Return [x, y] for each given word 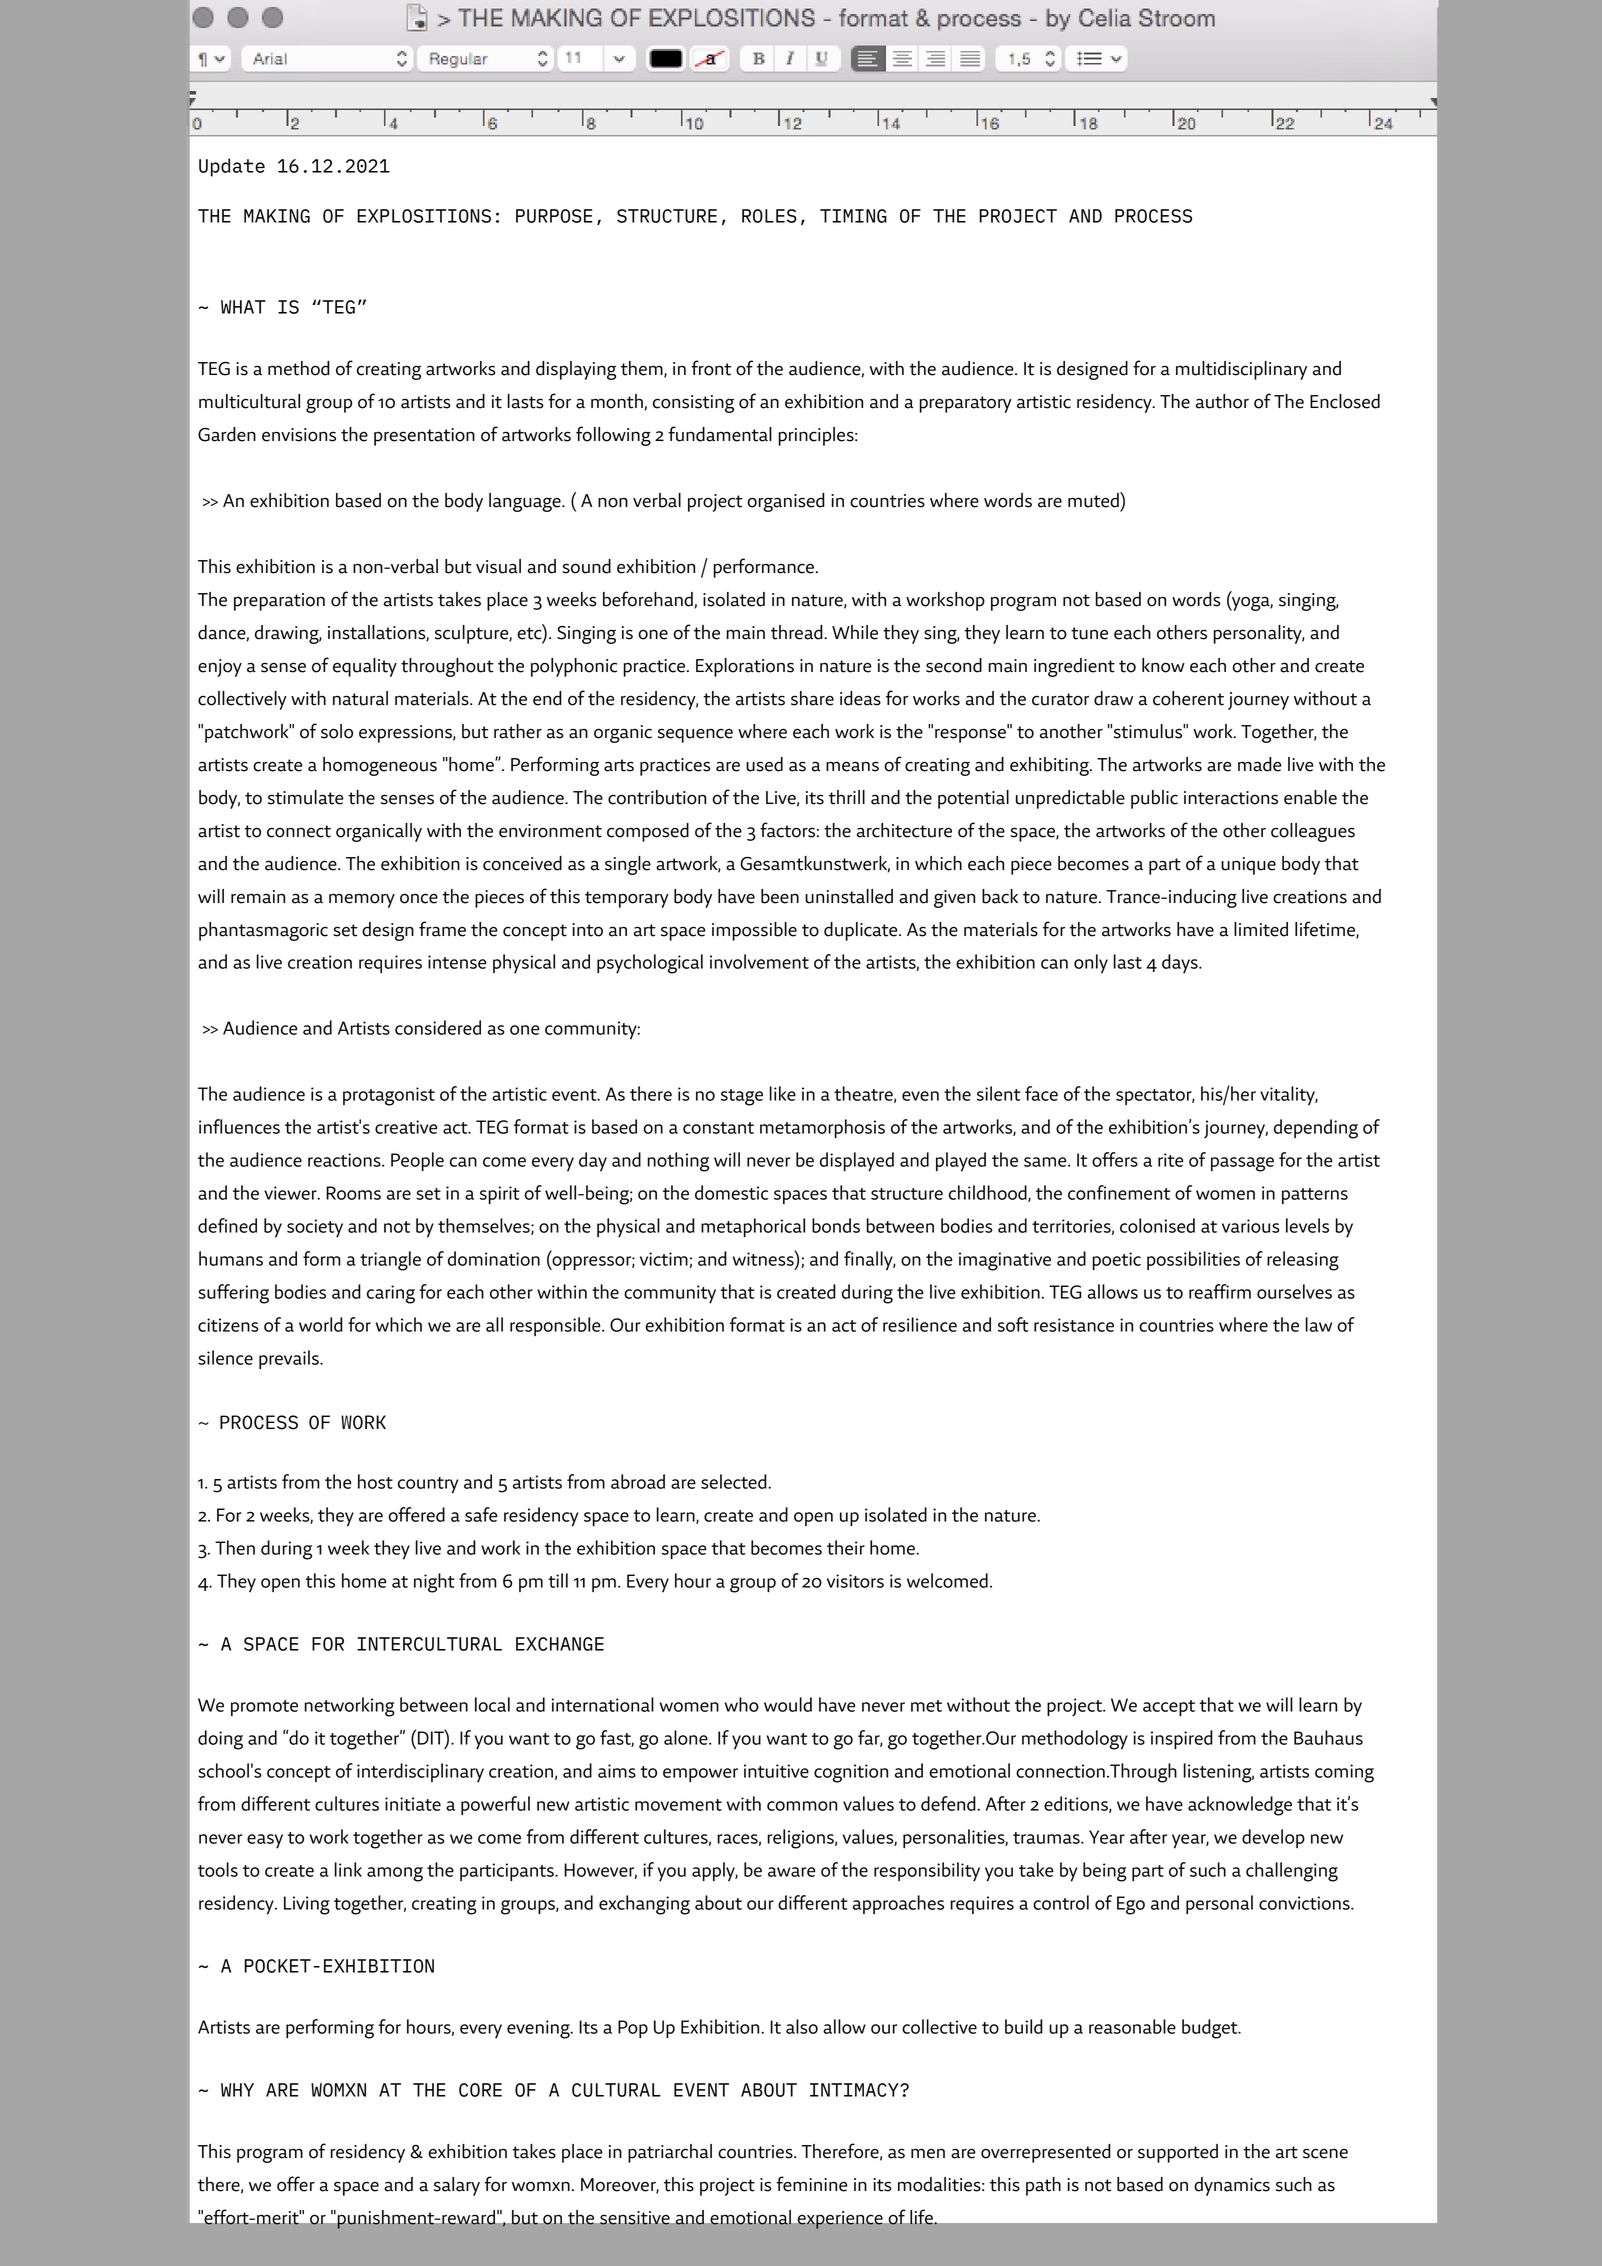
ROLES [769, 216]
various [1251, 1226]
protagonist [389, 1096]
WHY [237, 2090]
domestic [731, 1192]
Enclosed [1345, 401]
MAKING [277, 216]
